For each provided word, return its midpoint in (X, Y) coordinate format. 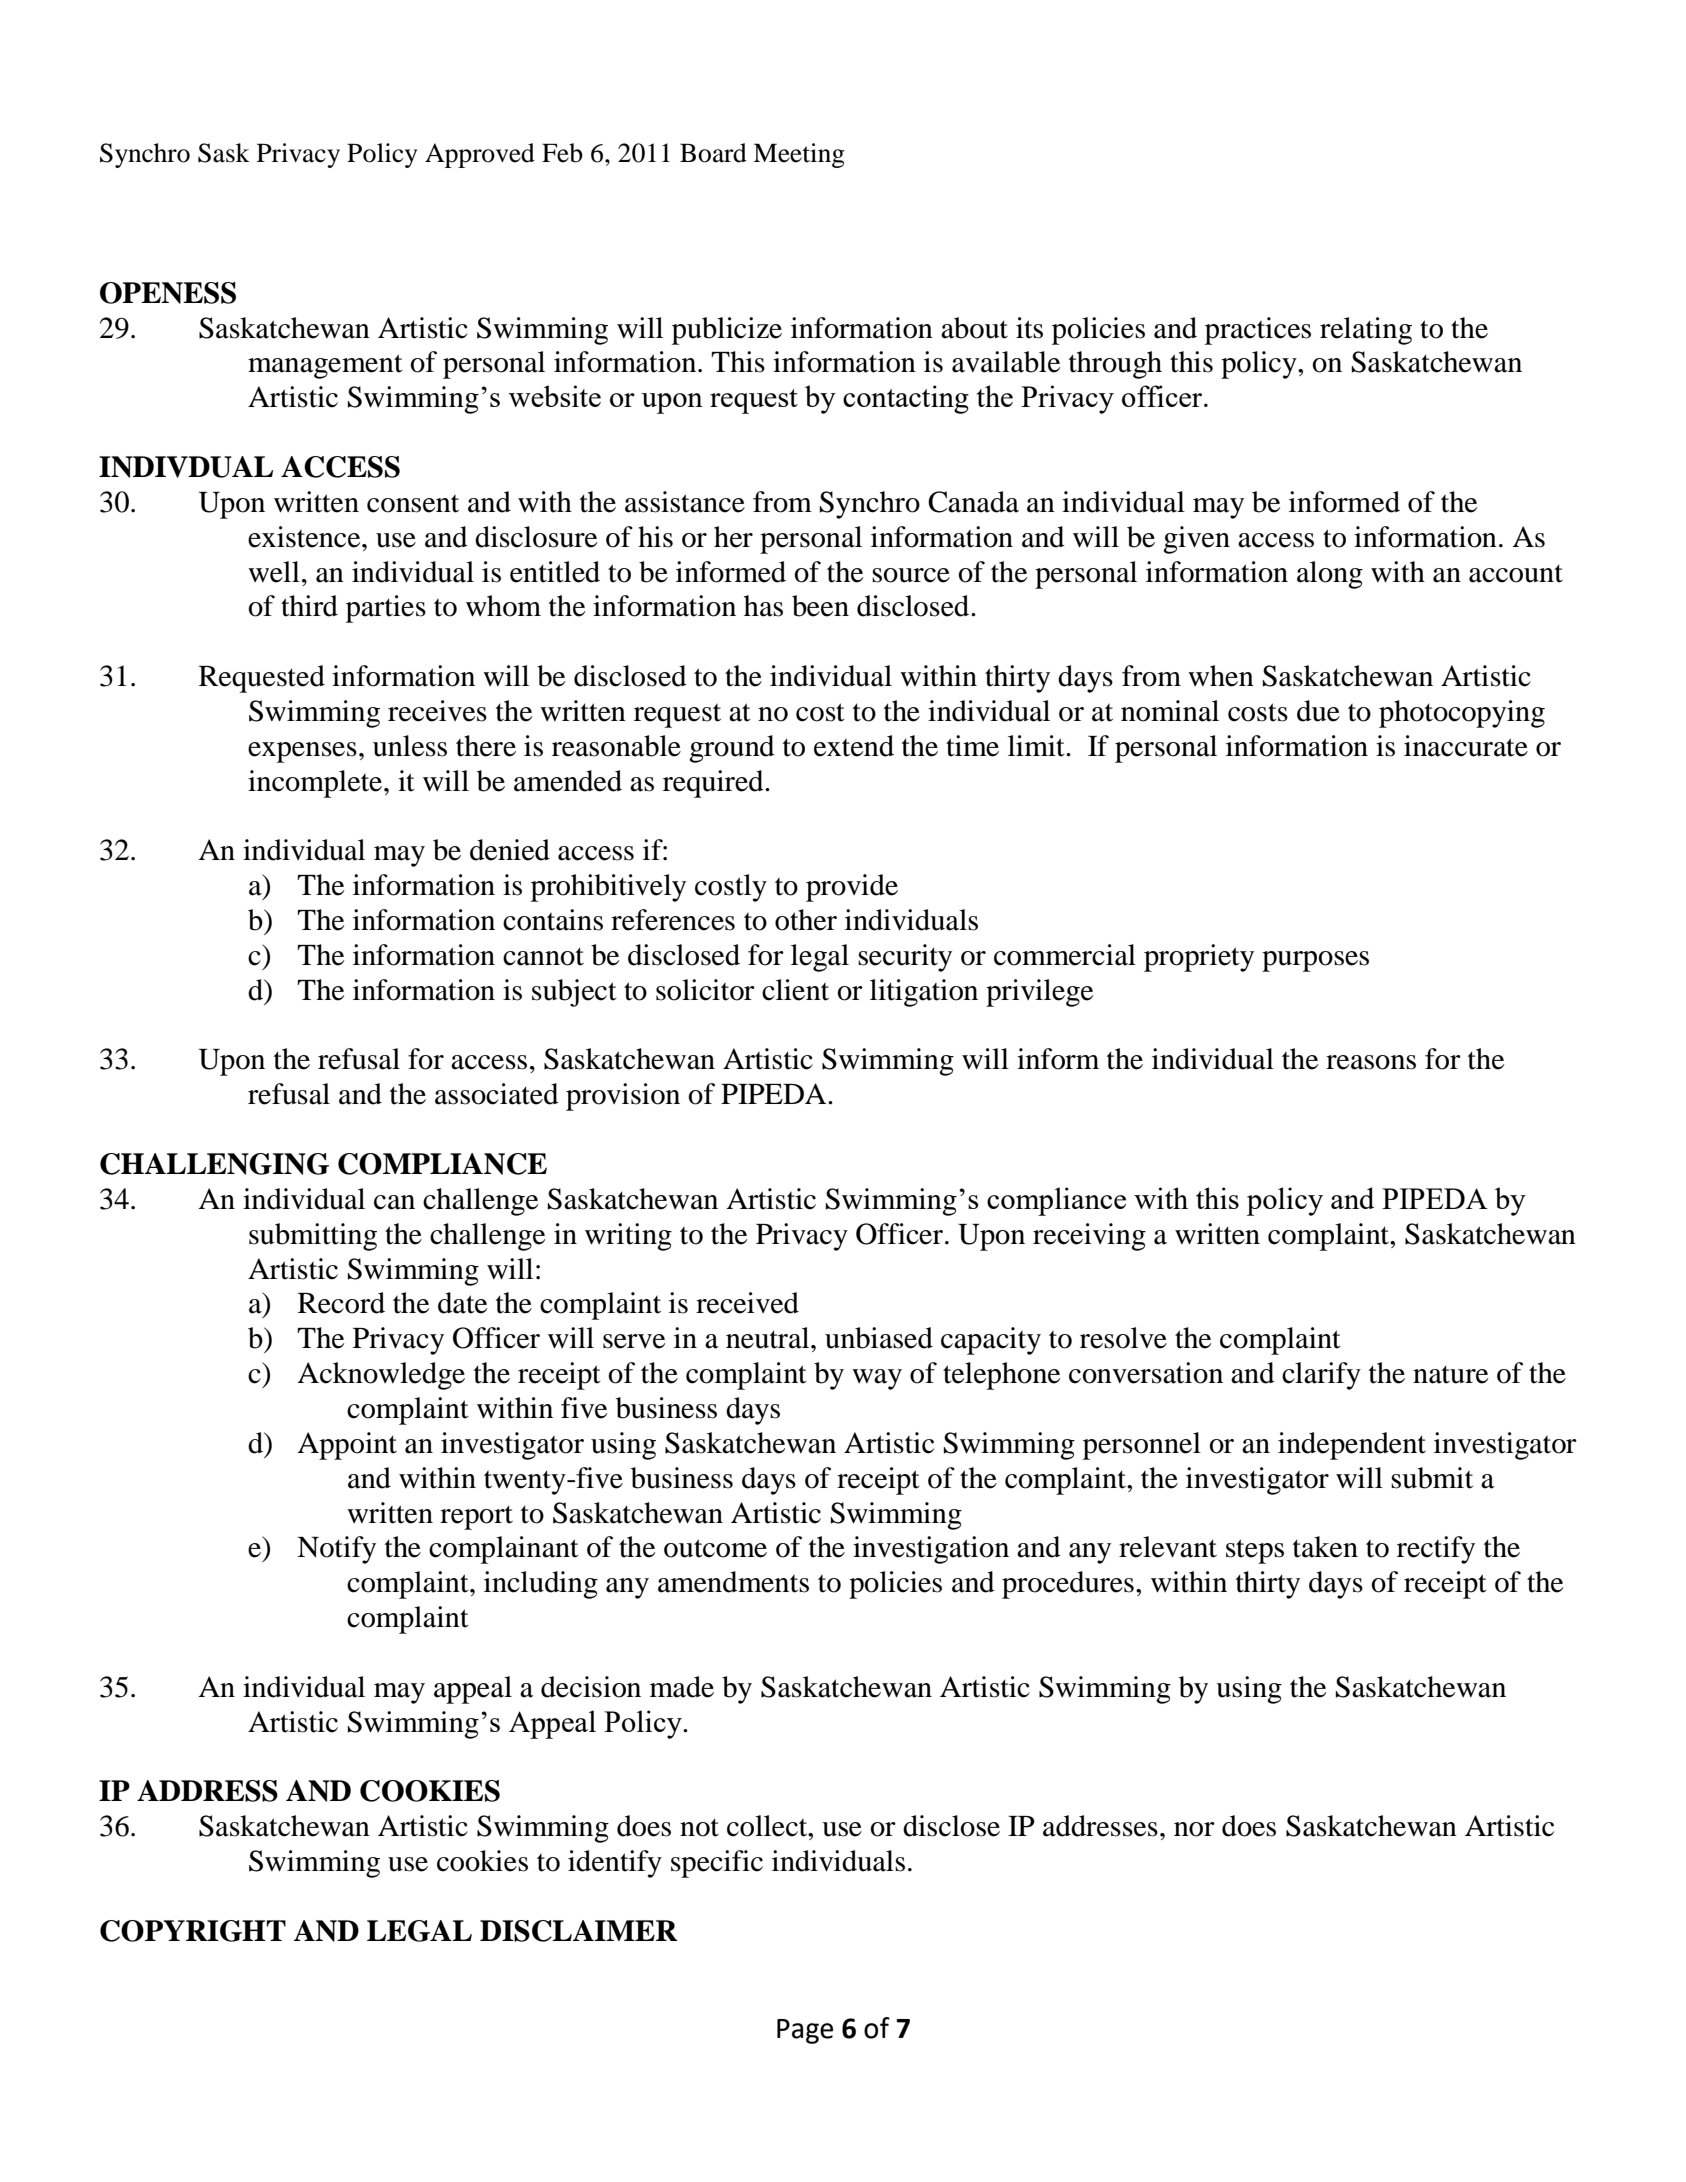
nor (1194, 1829)
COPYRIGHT (193, 1931)
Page (805, 2031)
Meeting (799, 155)
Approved (480, 155)
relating (1366, 331)
